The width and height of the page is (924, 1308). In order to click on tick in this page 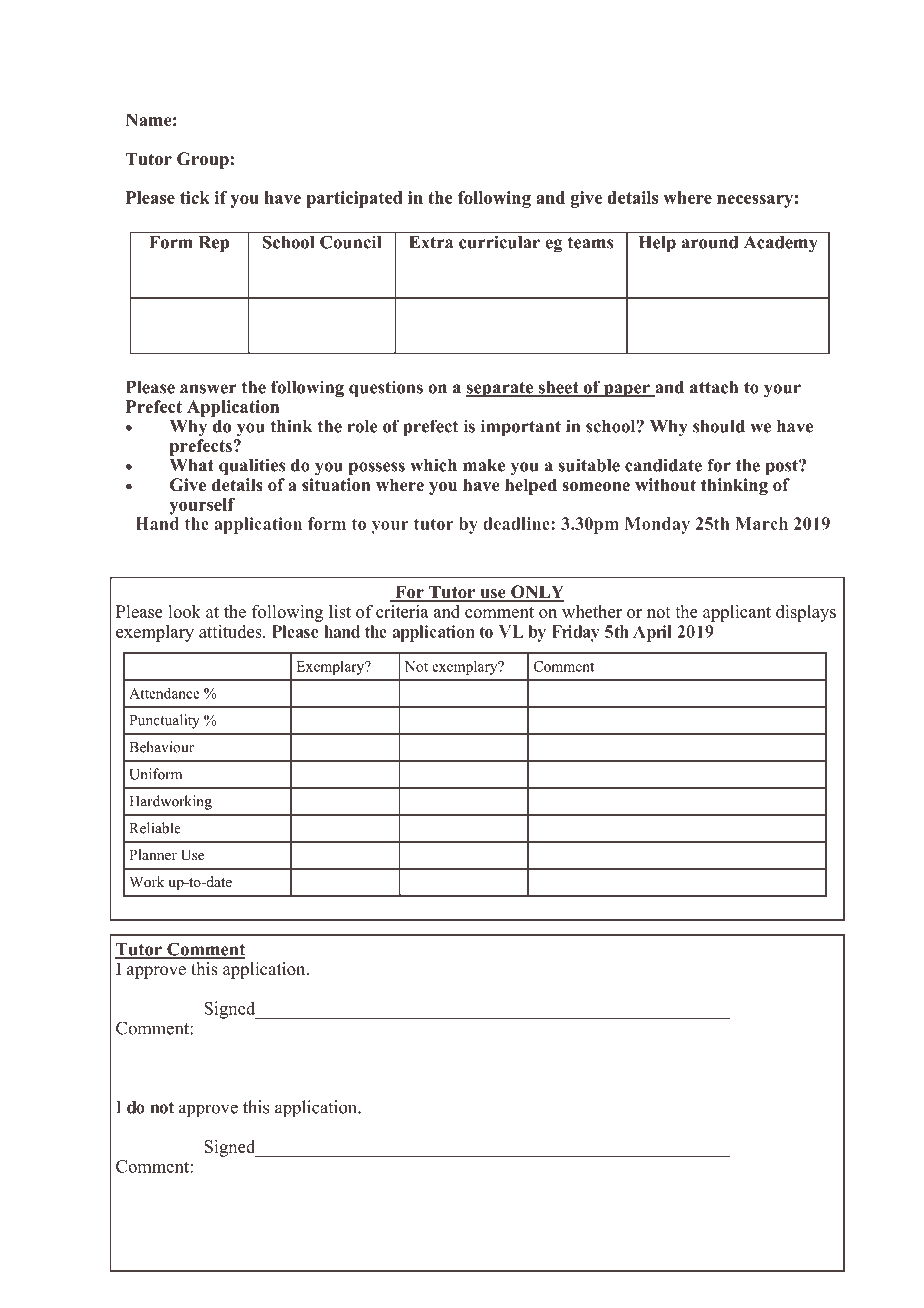, I will do `click(195, 197)`.
